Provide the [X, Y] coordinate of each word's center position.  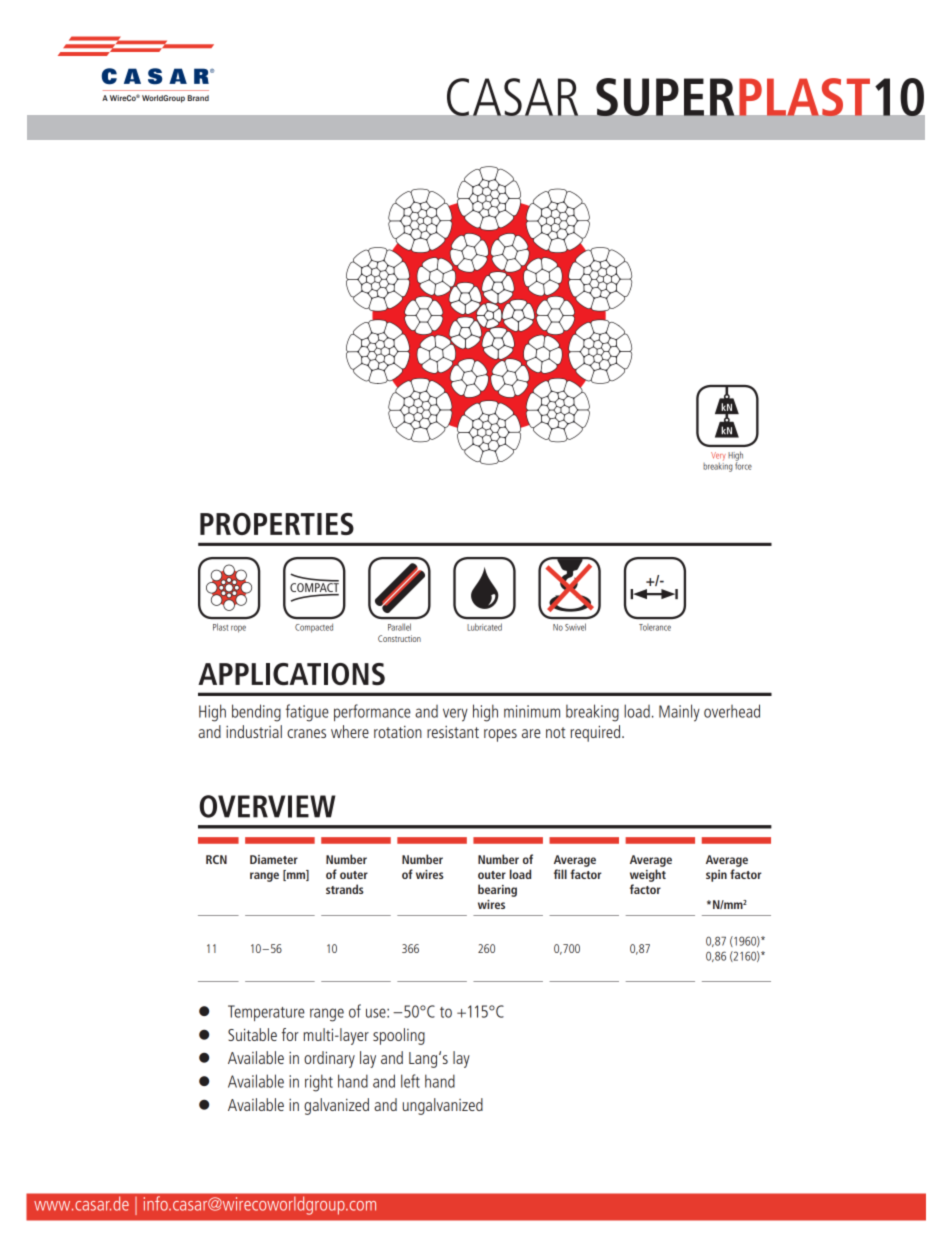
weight [648, 875]
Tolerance [655, 627]
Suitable [252, 1034]
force [743, 465]
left [410, 1081]
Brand [198, 98]
